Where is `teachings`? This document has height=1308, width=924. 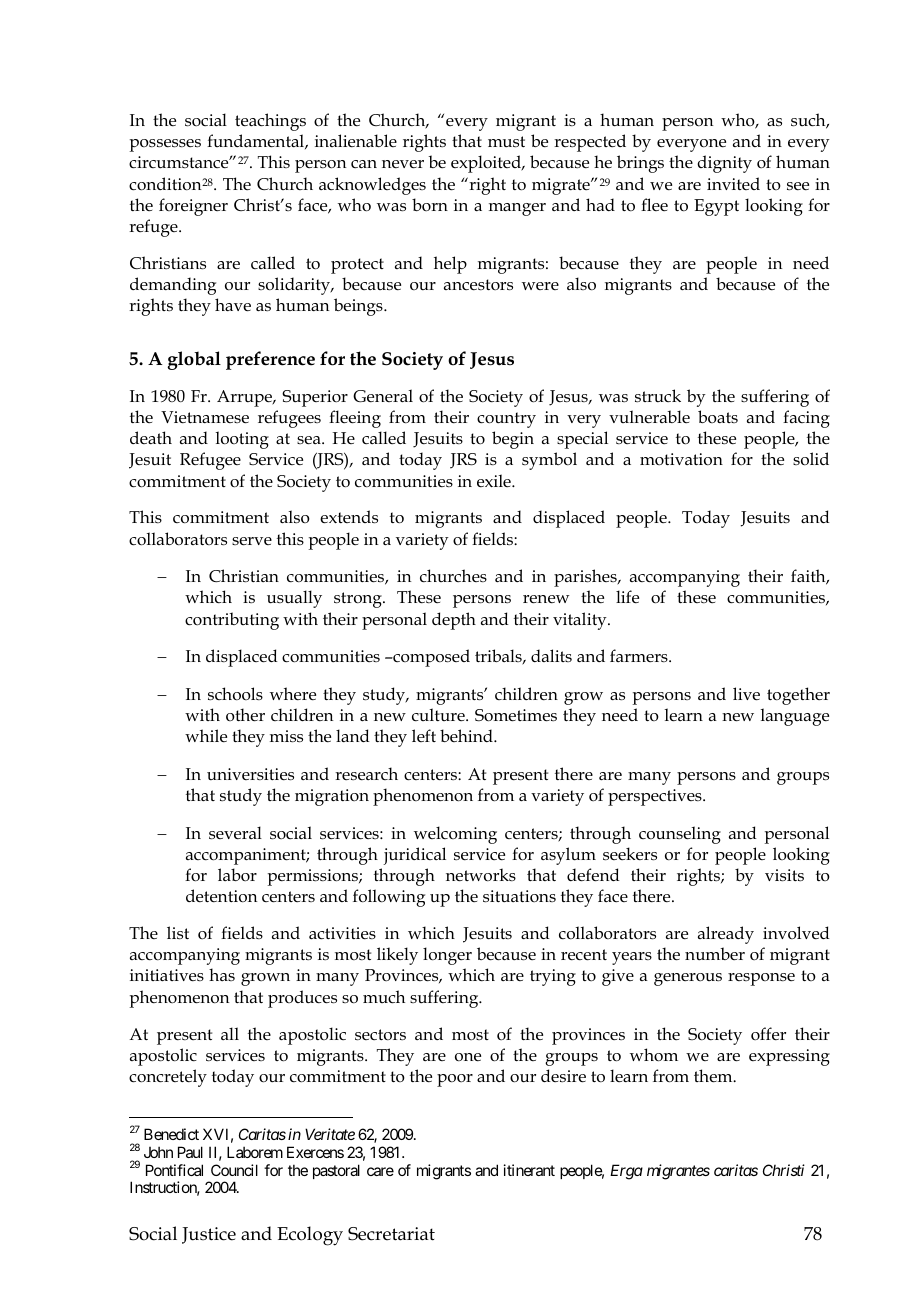 teachings is located at coordinates (270, 122).
